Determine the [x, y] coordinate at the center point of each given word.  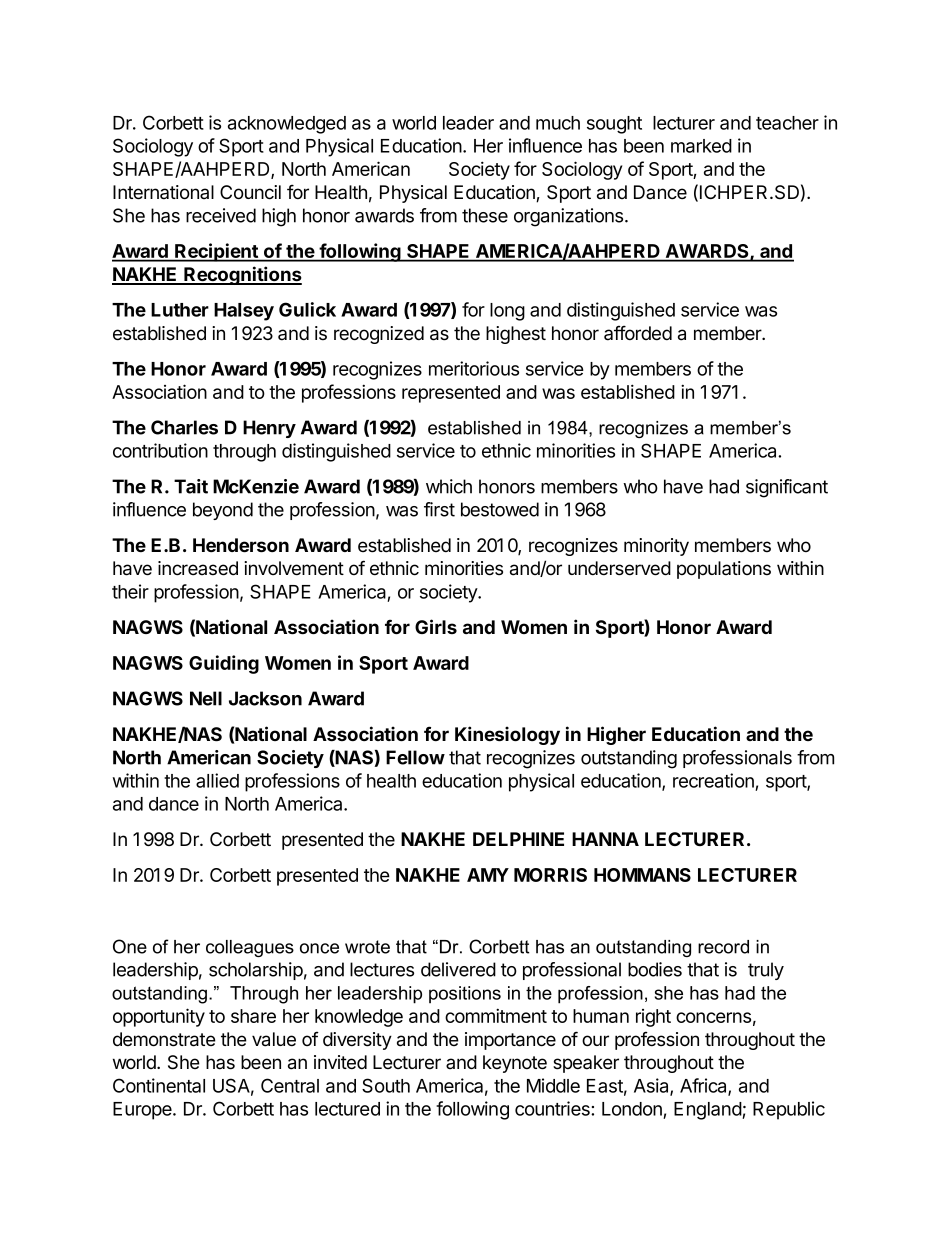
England [708, 1111]
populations [724, 570]
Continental [159, 1085]
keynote [515, 1064]
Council [250, 192]
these [485, 215]
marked [701, 146]
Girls [436, 626]
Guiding [224, 664]
